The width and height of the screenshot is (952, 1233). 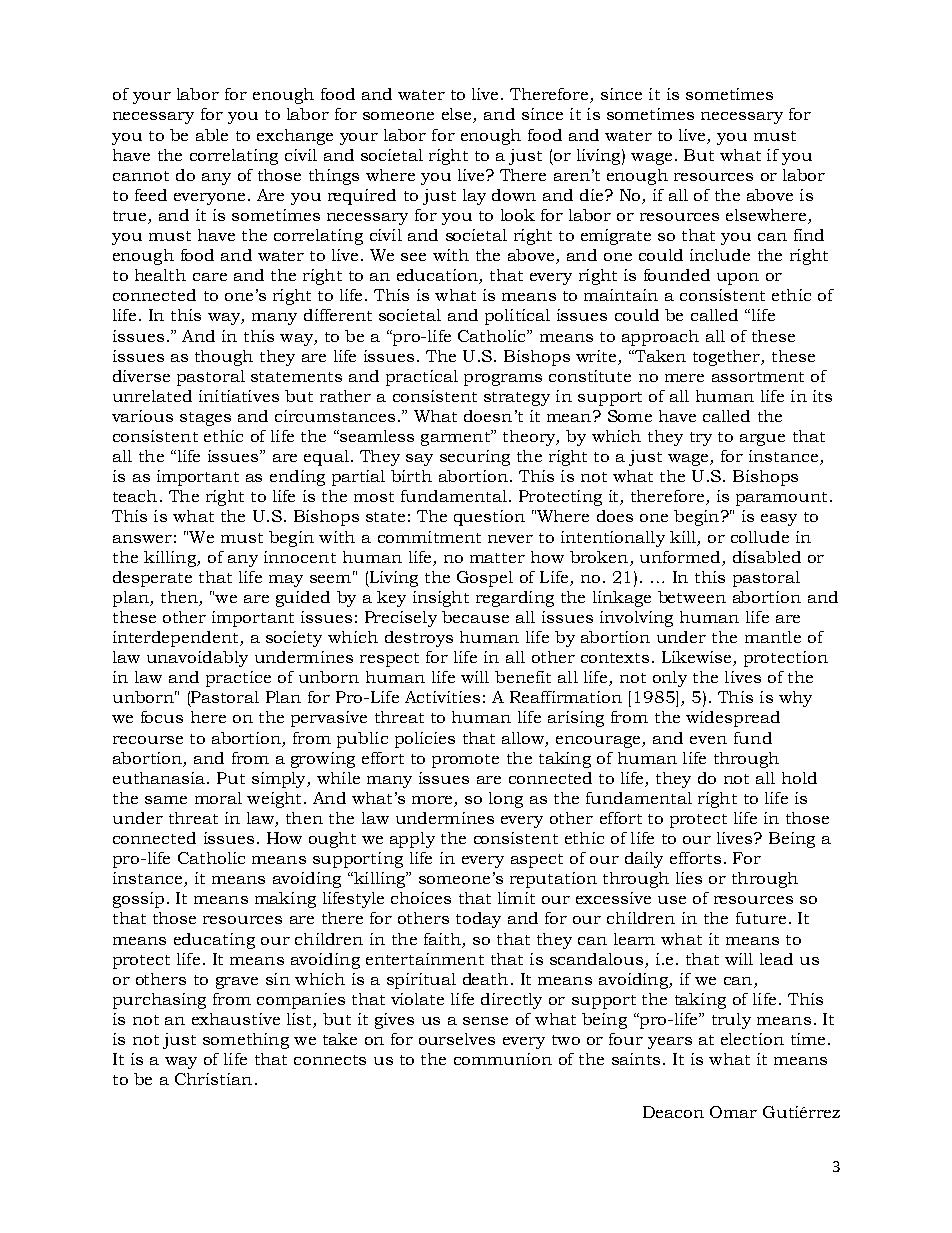 I want to click on lay, so click(x=474, y=197).
